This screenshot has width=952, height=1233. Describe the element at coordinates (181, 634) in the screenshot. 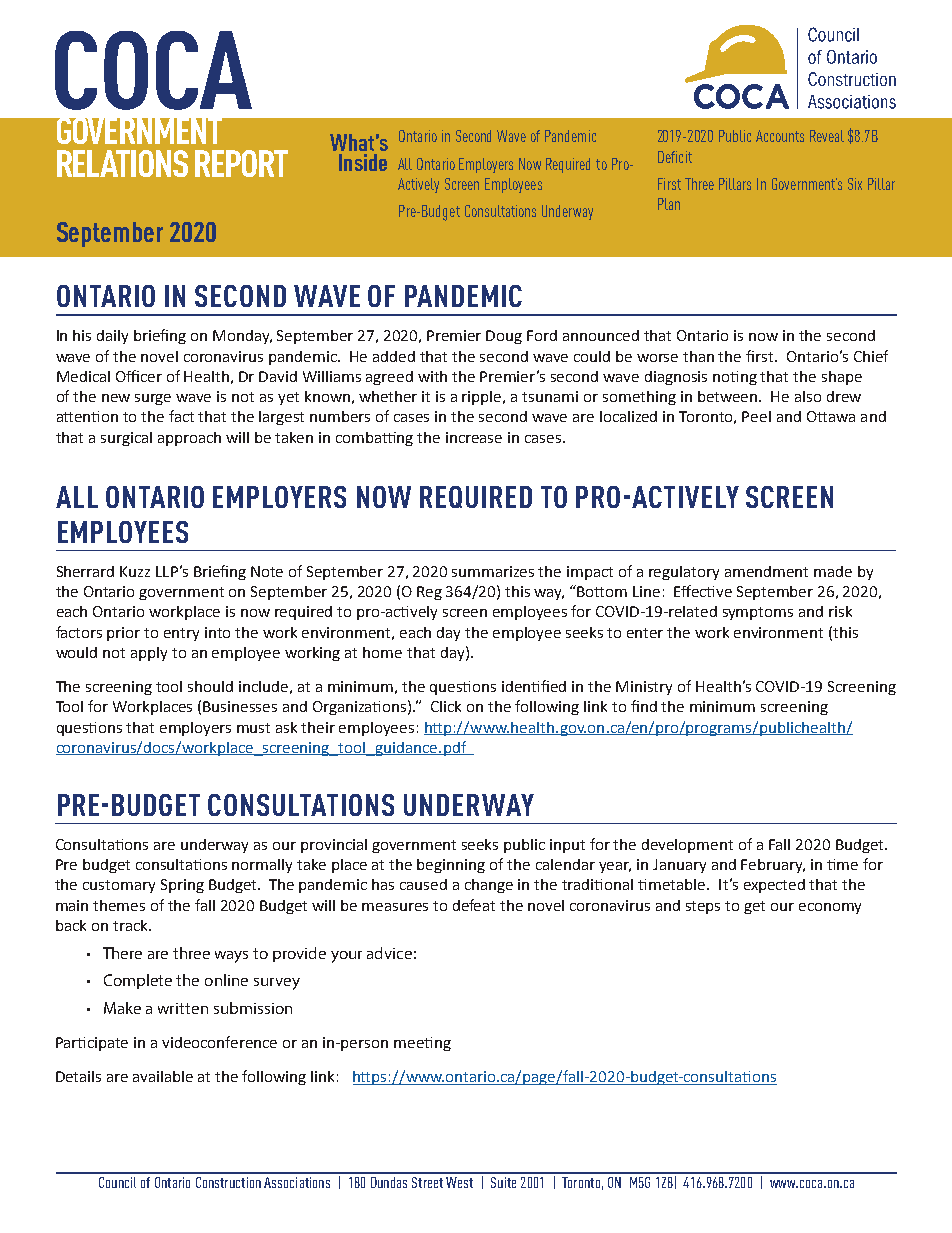

I see `entry` at that location.
